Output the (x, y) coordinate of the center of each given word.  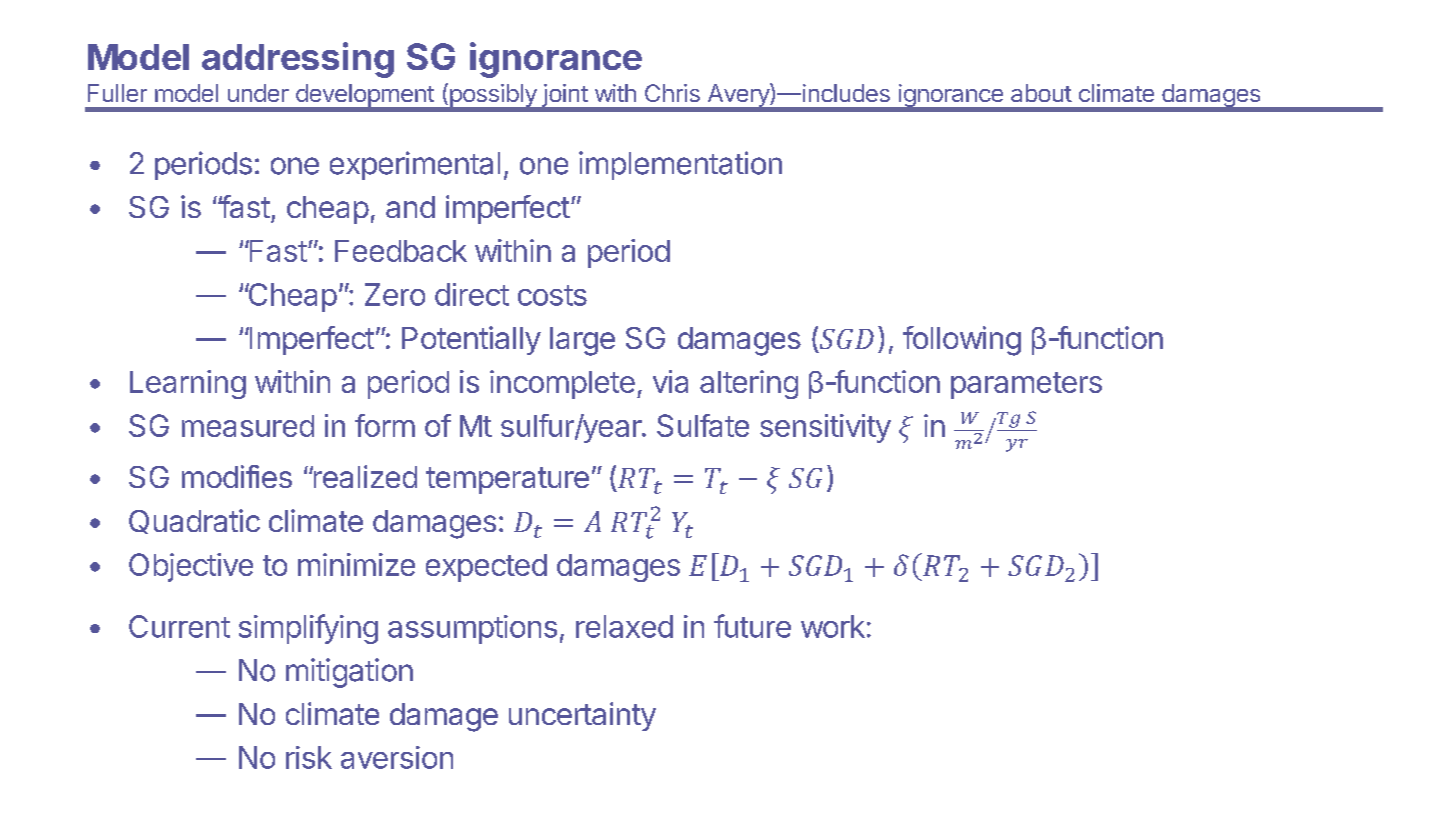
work (833, 626)
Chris (672, 93)
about (1041, 93)
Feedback (401, 251)
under (258, 93)
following (962, 341)
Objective (191, 567)
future (752, 626)
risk (309, 757)
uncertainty (582, 716)
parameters (1026, 385)
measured (248, 426)
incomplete (562, 384)
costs (552, 295)
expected (486, 568)
